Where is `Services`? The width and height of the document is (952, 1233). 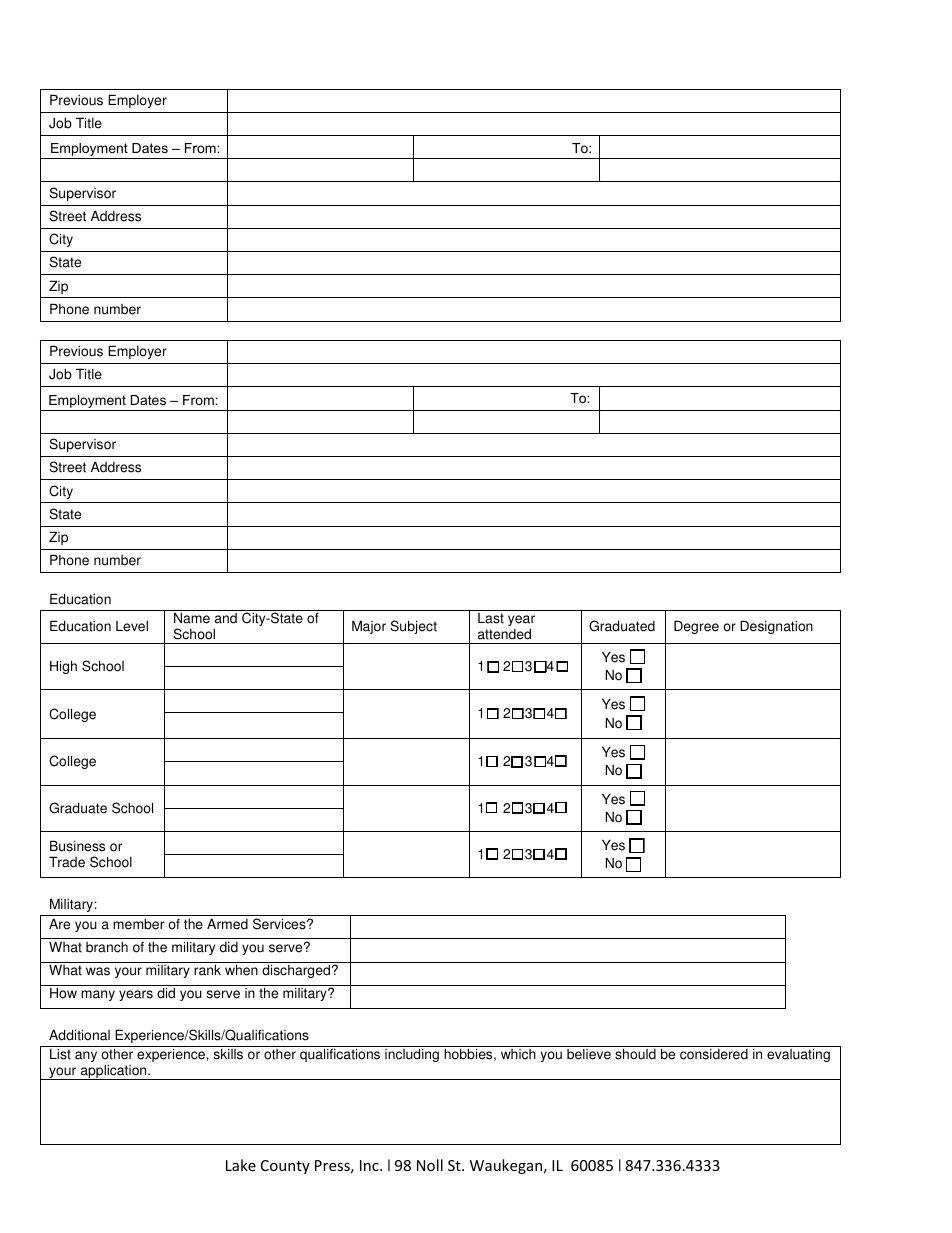
Services is located at coordinates (280, 924).
